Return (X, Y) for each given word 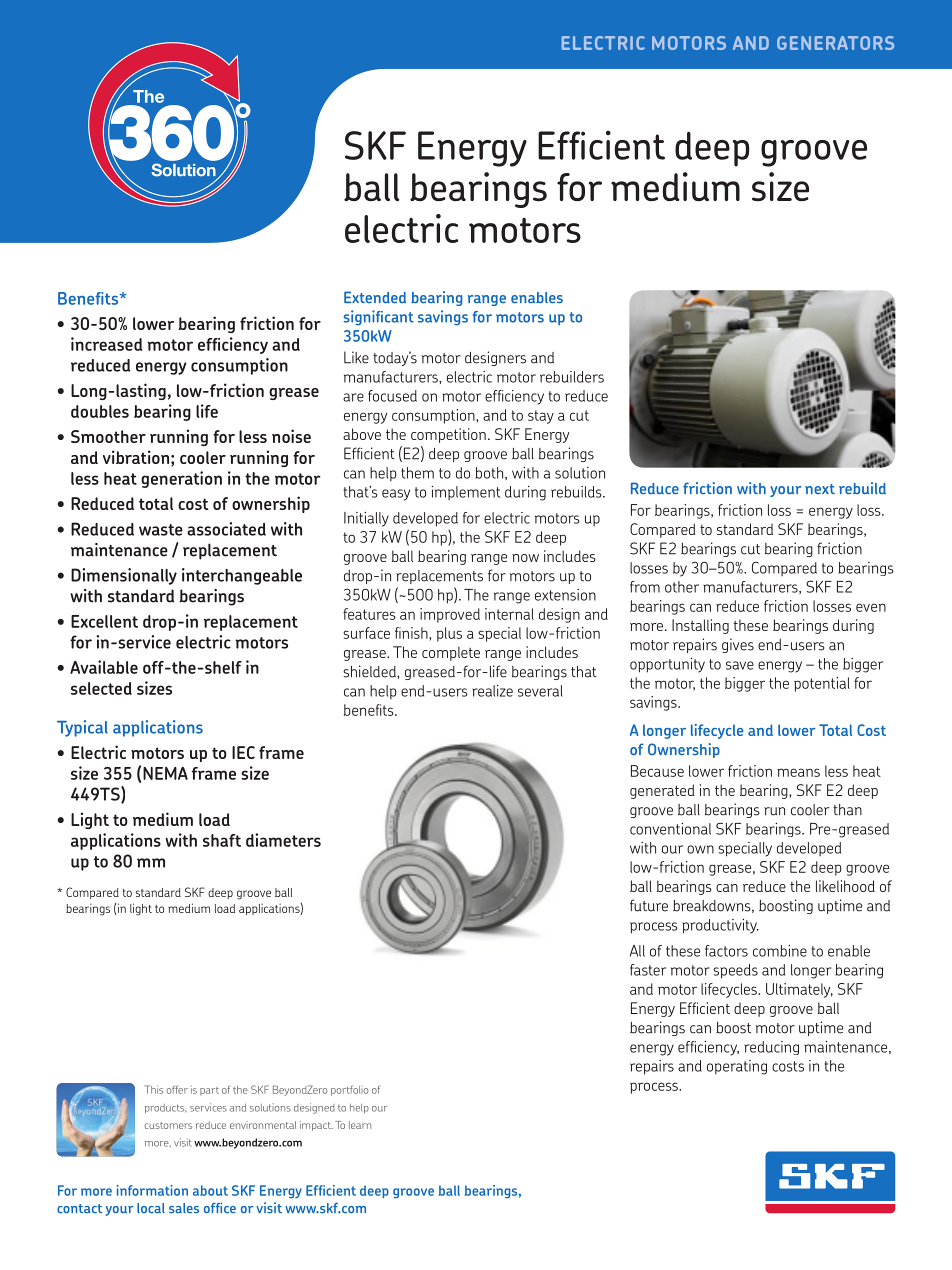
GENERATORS (835, 43)
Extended (375, 297)
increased (106, 344)
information (152, 1190)
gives (738, 645)
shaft (222, 840)
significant (379, 318)
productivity (720, 926)
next (820, 489)
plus (449, 634)
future (649, 905)
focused (392, 396)
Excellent (104, 621)
